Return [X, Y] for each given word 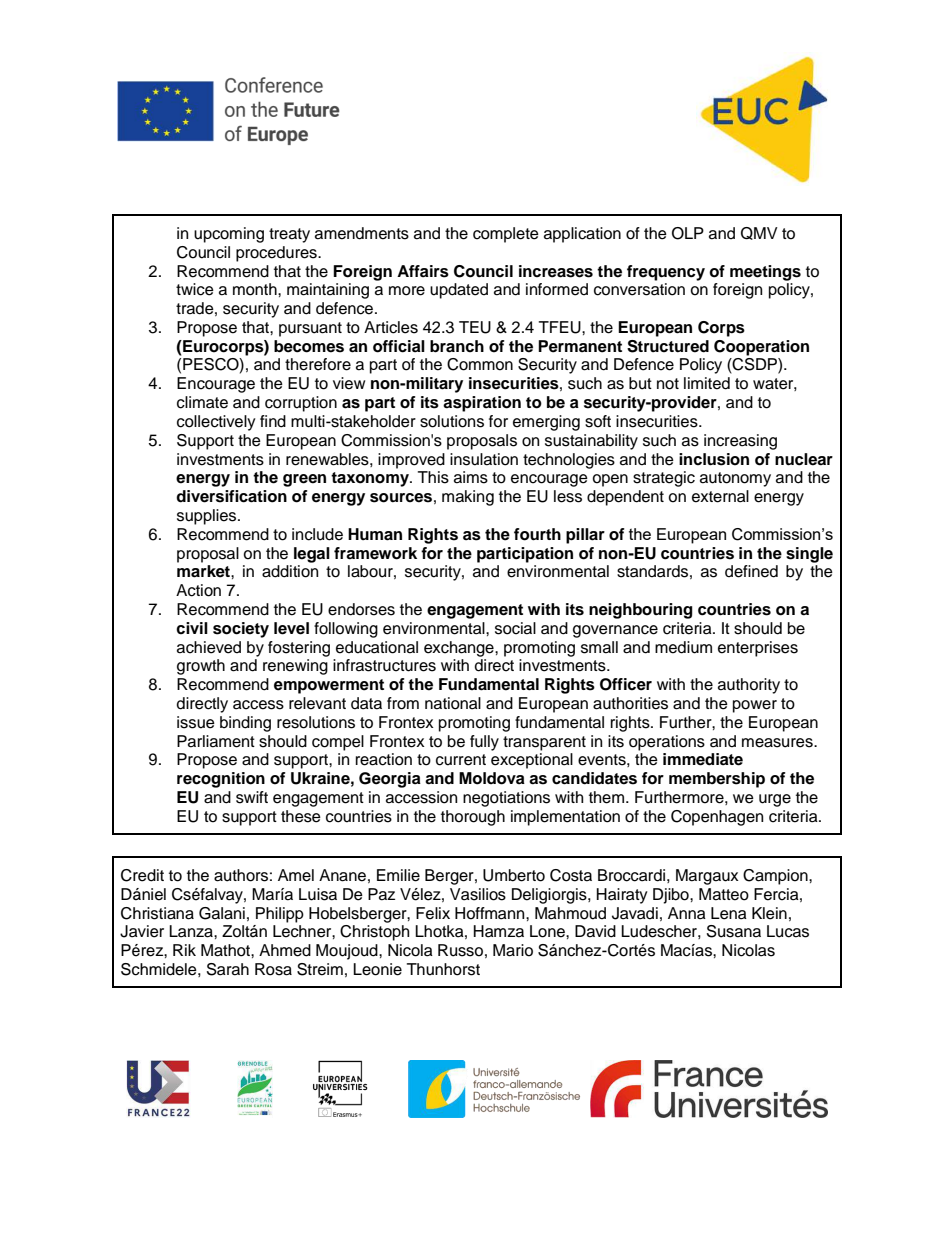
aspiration [482, 404]
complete [506, 235]
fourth [537, 534]
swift [252, 797]
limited [707, 383]
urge [775, 800]
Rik [184, 950]
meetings [765, 273]
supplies [208, 517]
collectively [216, 423]
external [720, 496]
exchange [460, 649]
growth [201, 667]
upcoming [229, 235]
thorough [473, 818]
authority [749, 686]
